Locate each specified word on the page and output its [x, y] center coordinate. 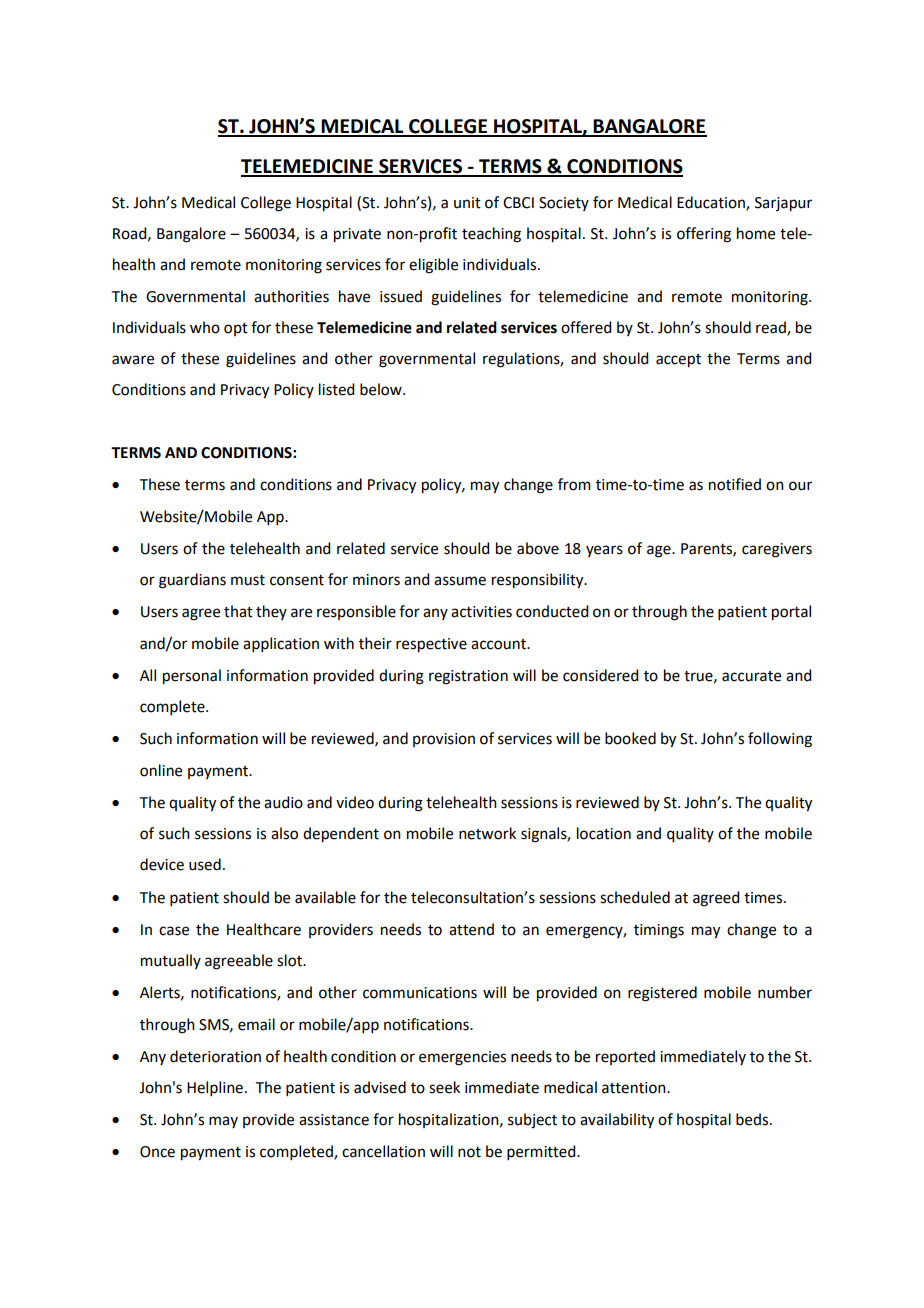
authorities [291, 296]
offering [704, 235]
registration [468, 677]
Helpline [215, 1088]
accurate [751, 676]
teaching [491, 235]
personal [192, 677]
